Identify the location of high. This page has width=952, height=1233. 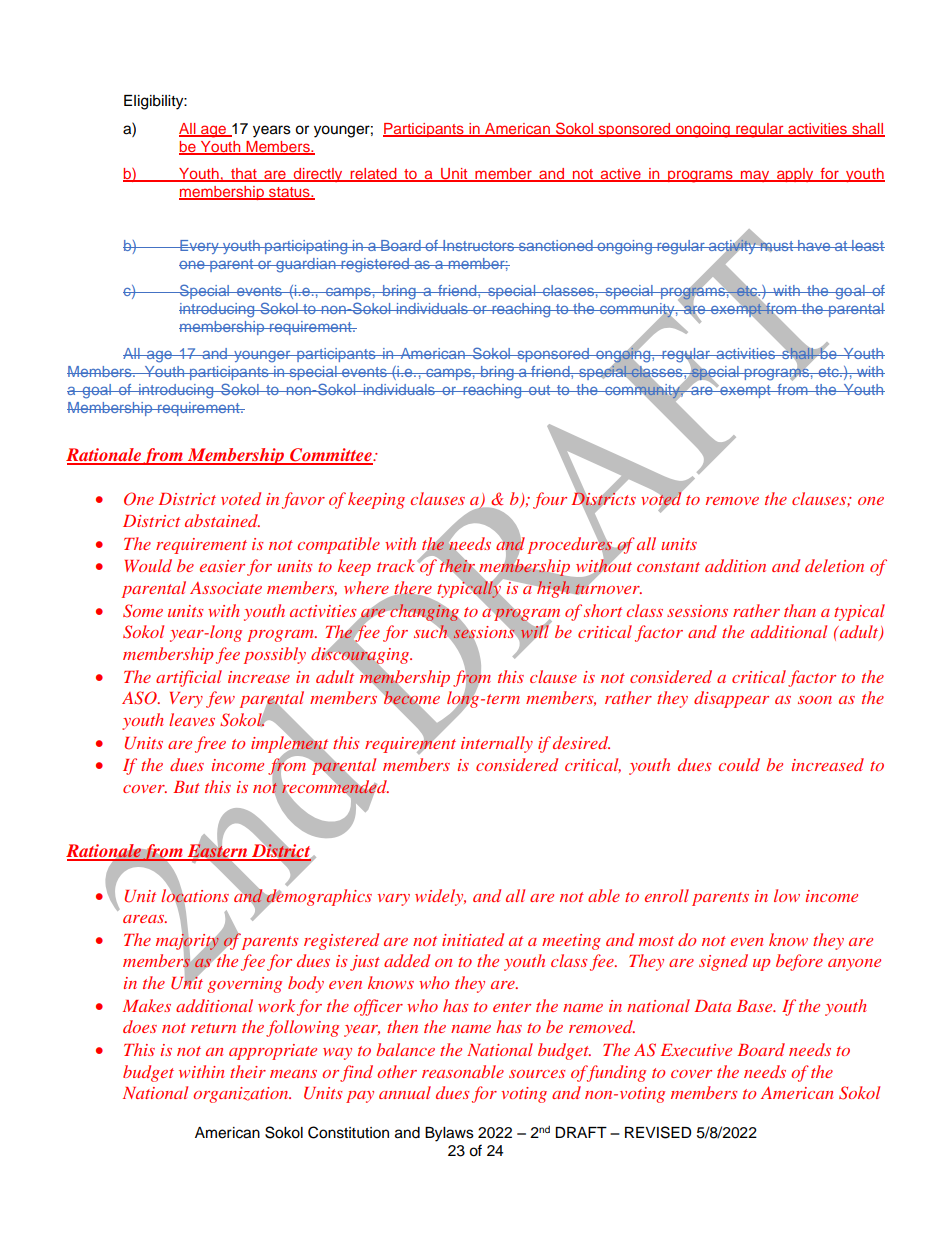
(553, 589).
